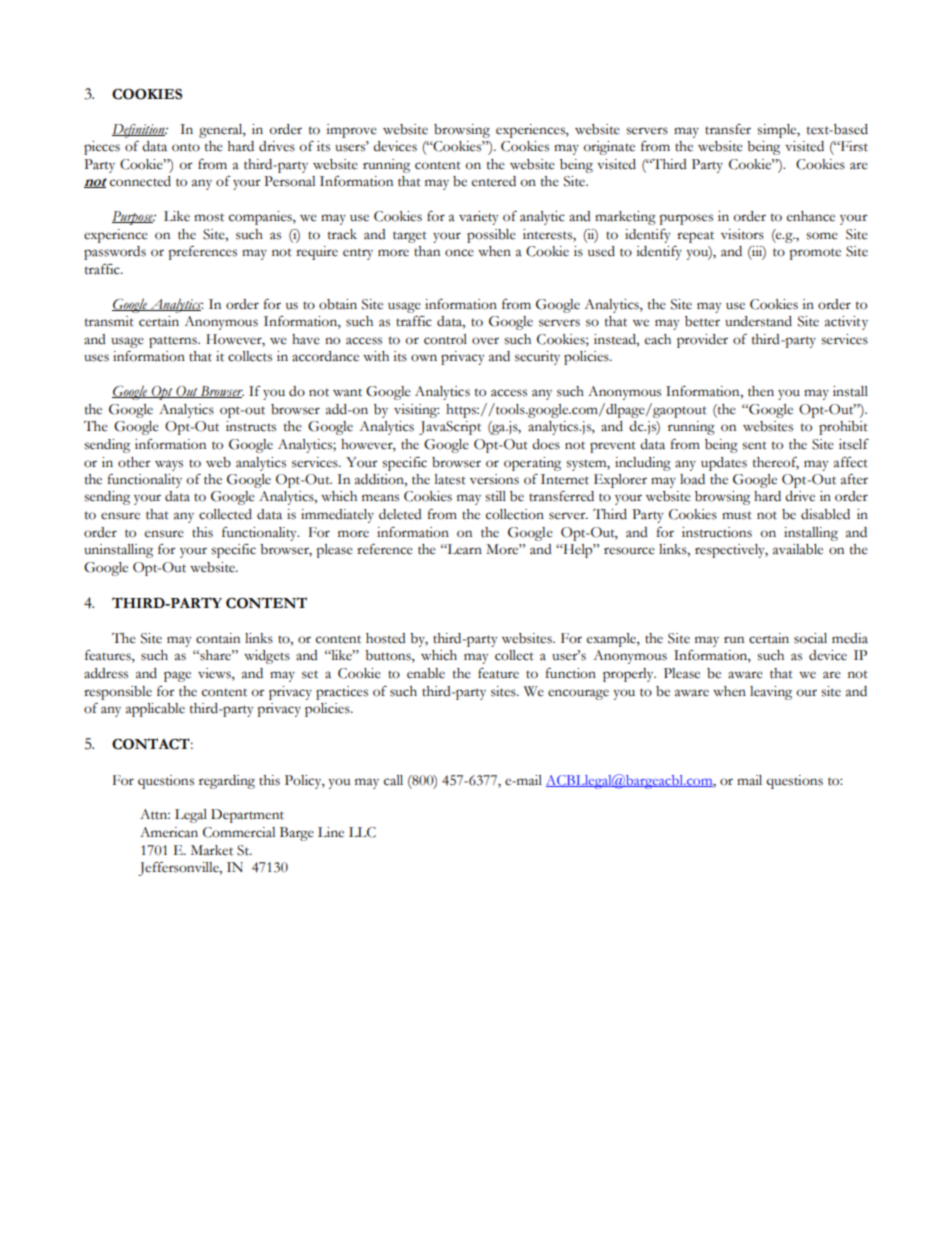 The image size is (952, 1233). I want to click on updates, so click(724, 464).
